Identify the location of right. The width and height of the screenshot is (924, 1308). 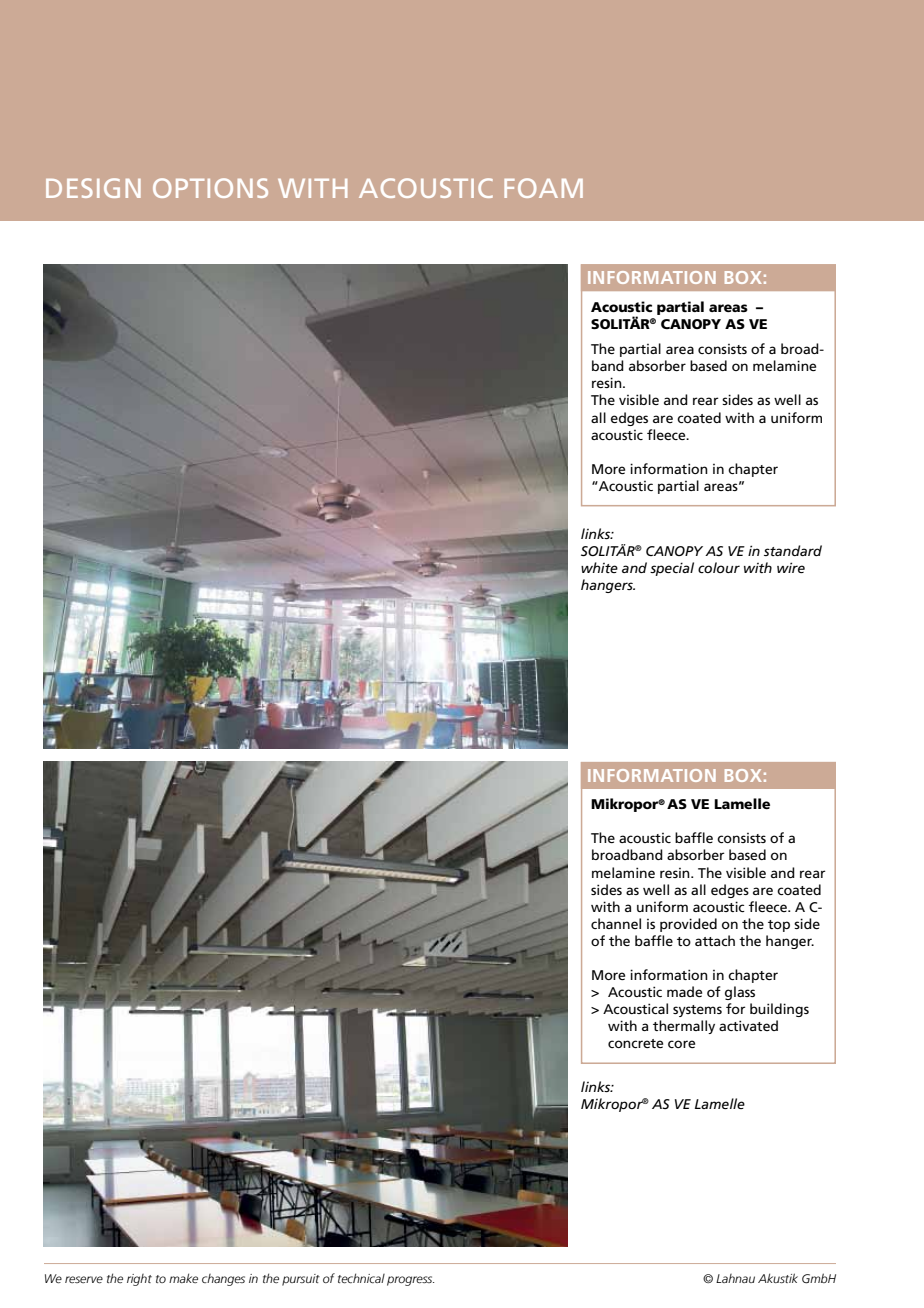
(139, 1280).
